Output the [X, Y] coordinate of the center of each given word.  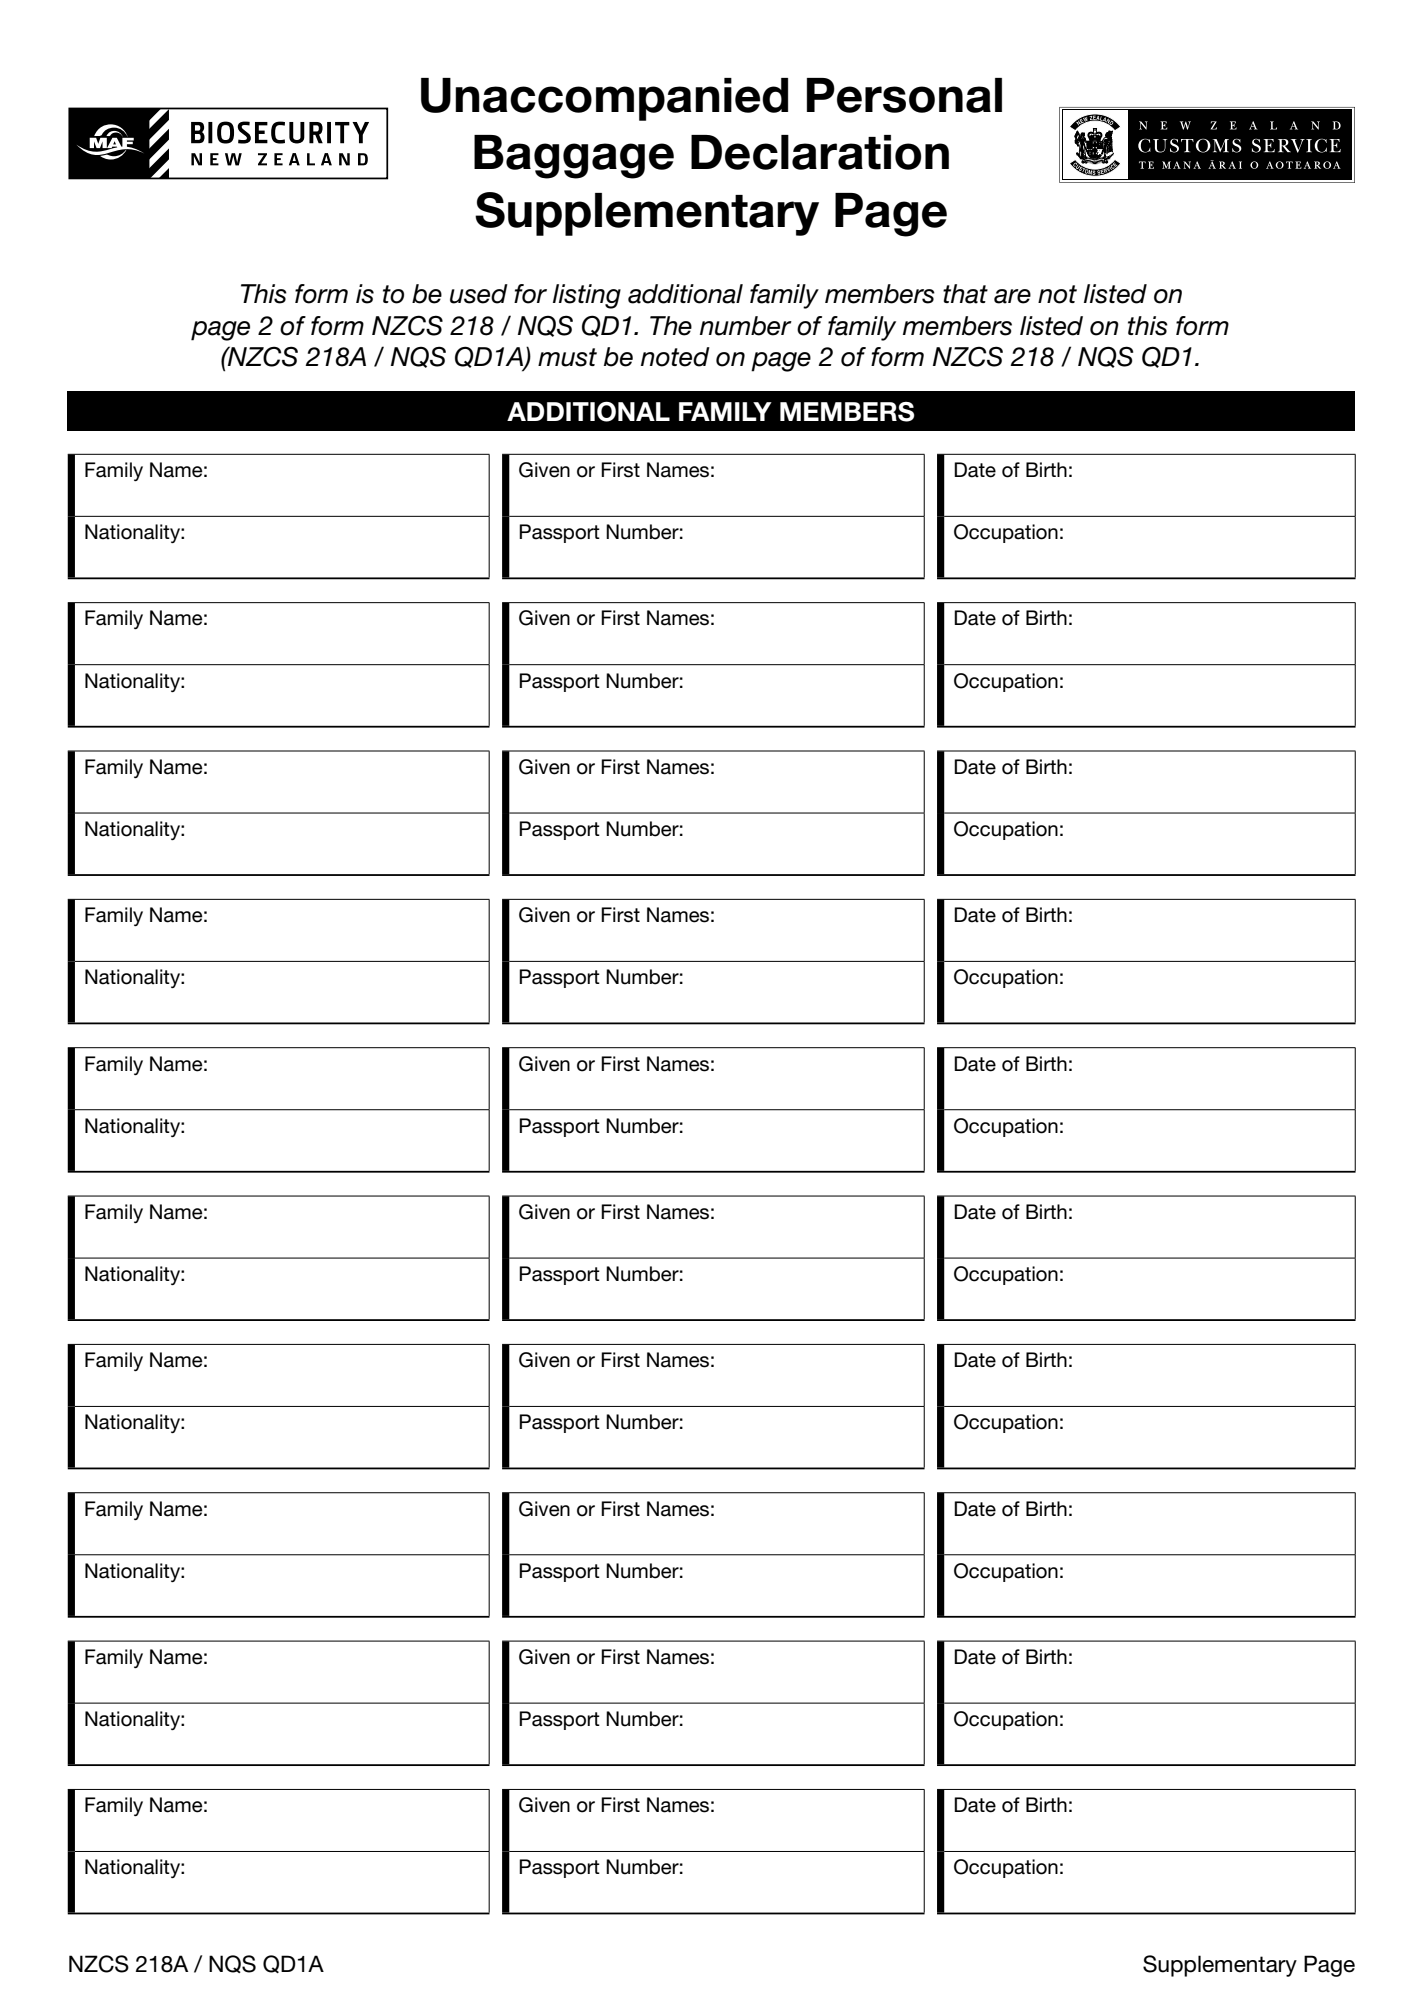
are [1012, 296]
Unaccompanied [604, 99]
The [671, 326]
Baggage [574, 157]
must [567, 357]
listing [587, 296]
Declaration [820, 152]
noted [675, 357]
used [479, 294]
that [965, 294]
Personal [904, 95]
